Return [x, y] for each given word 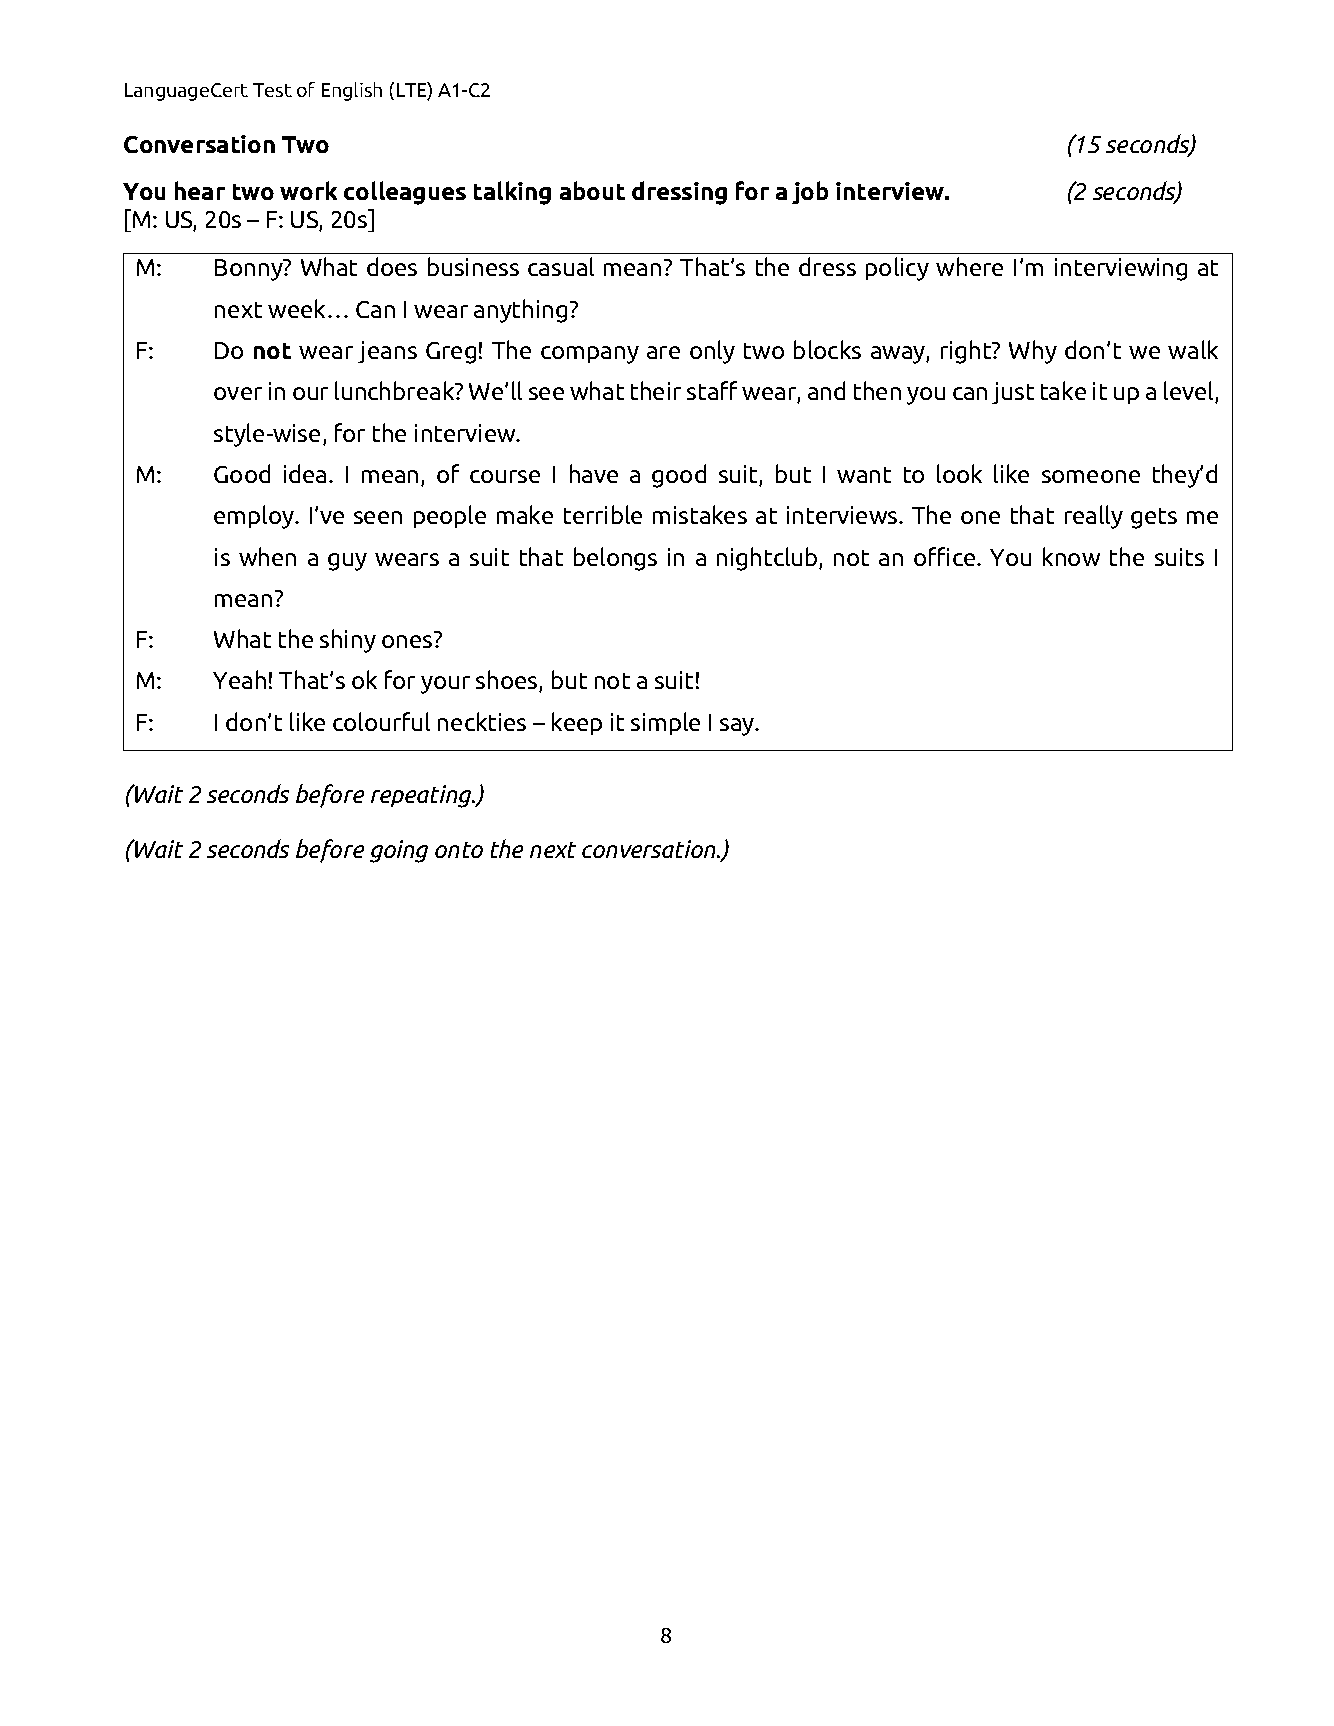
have [594, 473]
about [592, 190]
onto [459, 850]
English [352, 91]
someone [1091, 476]
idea [305, 473]
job [810, 192]
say [738, 727]
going [399, 851]
